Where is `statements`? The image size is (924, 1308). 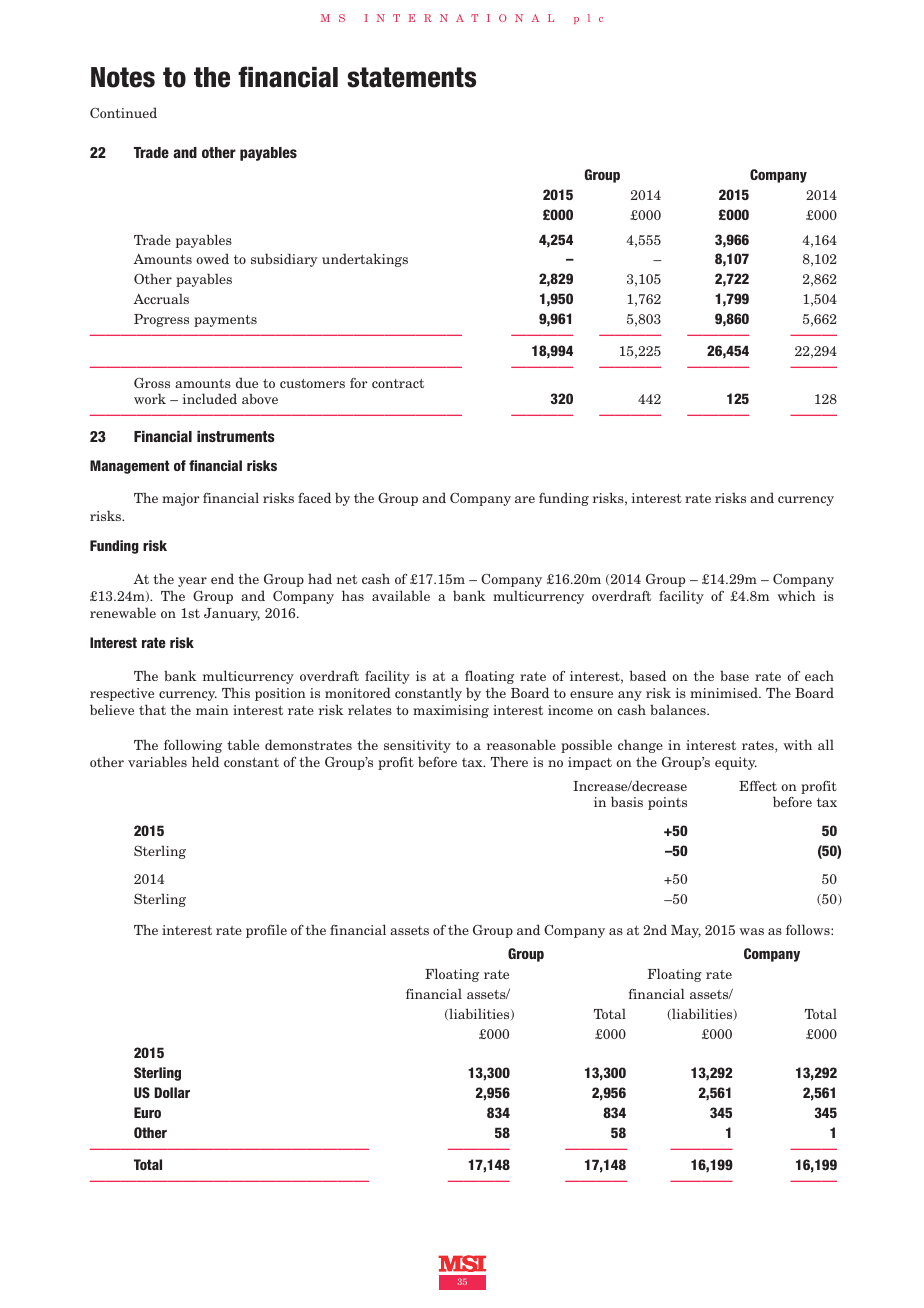
statements is located at coordinates (411, 77).
